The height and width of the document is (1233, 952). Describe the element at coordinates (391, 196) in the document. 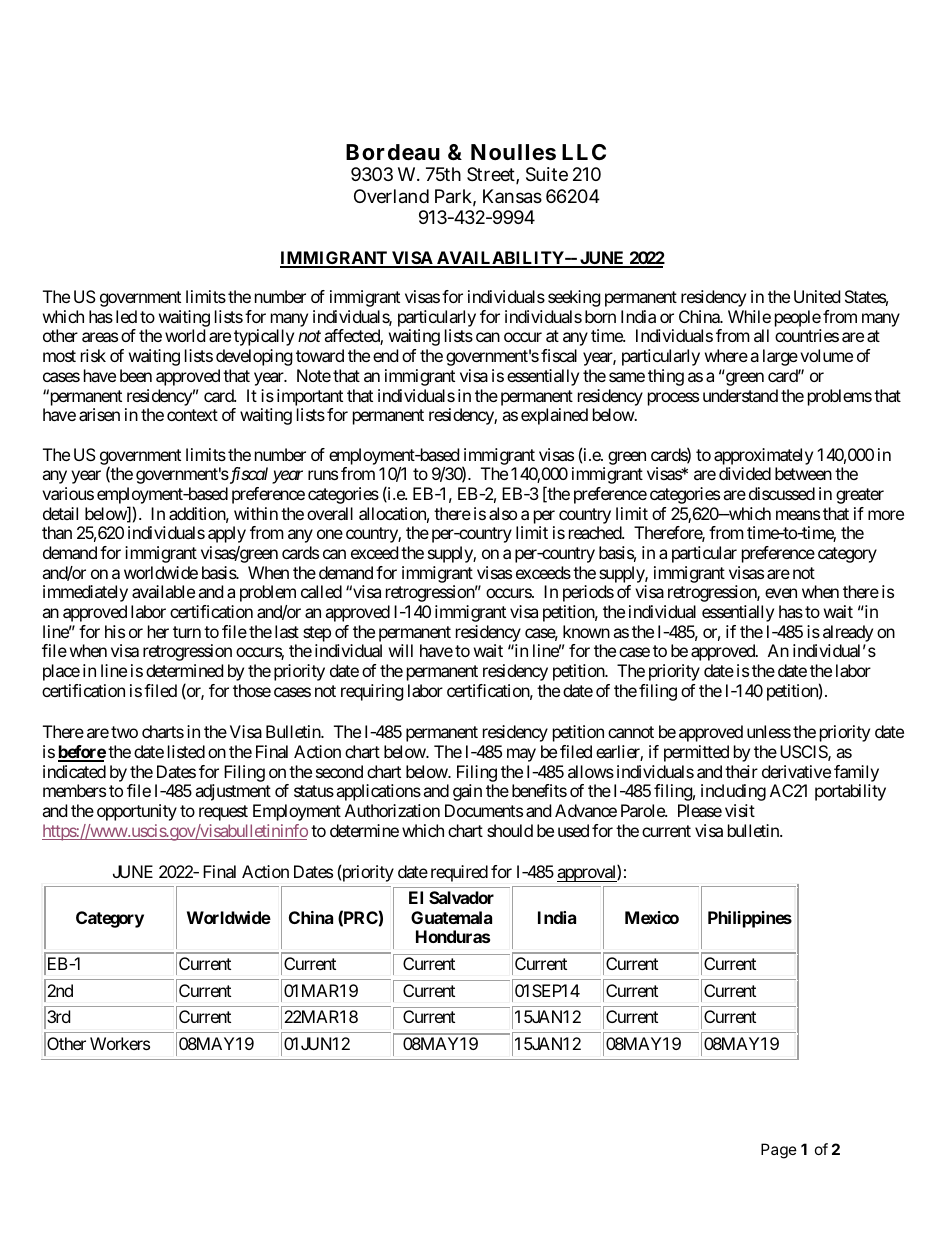

I see `Overland` at that location.
